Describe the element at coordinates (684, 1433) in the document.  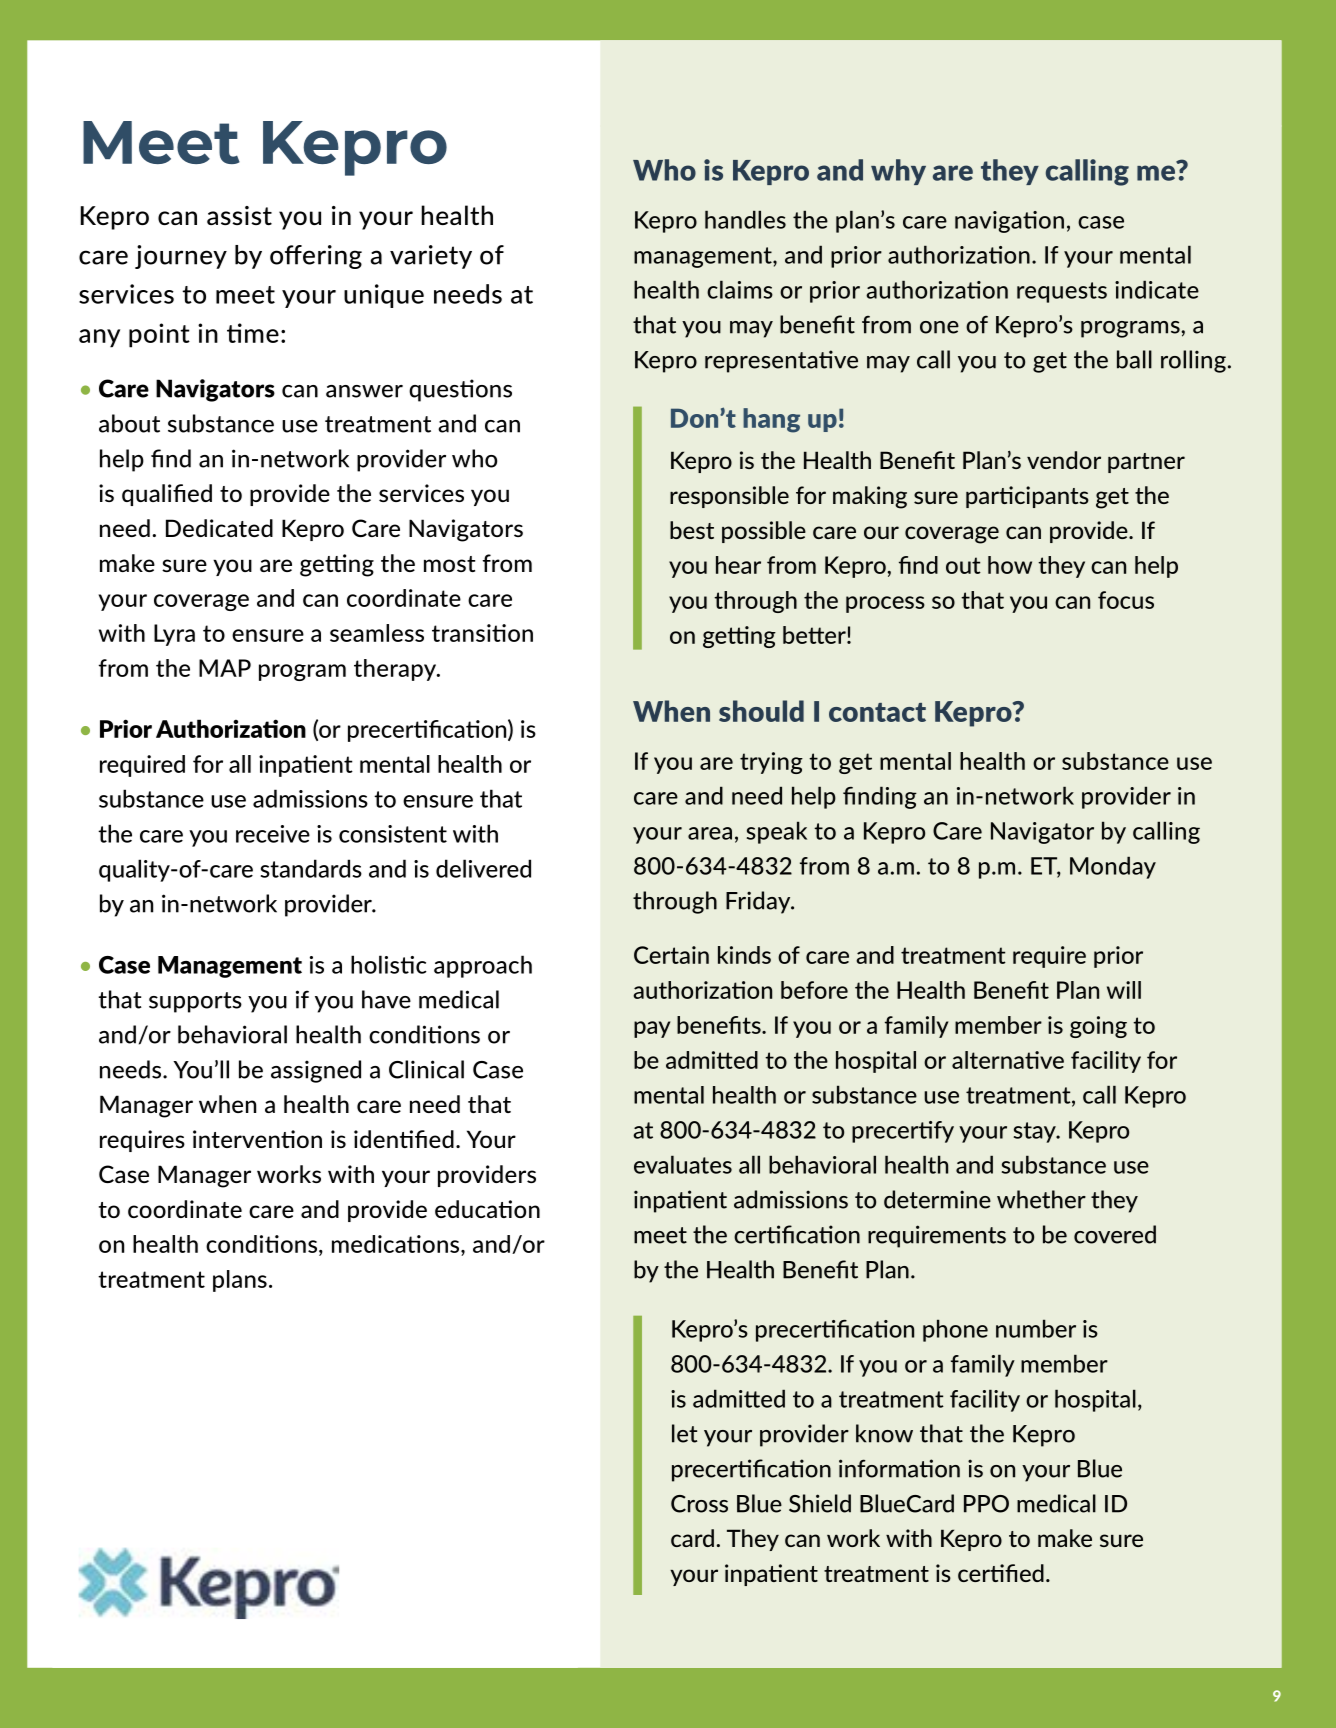
I see `let` at that location.
